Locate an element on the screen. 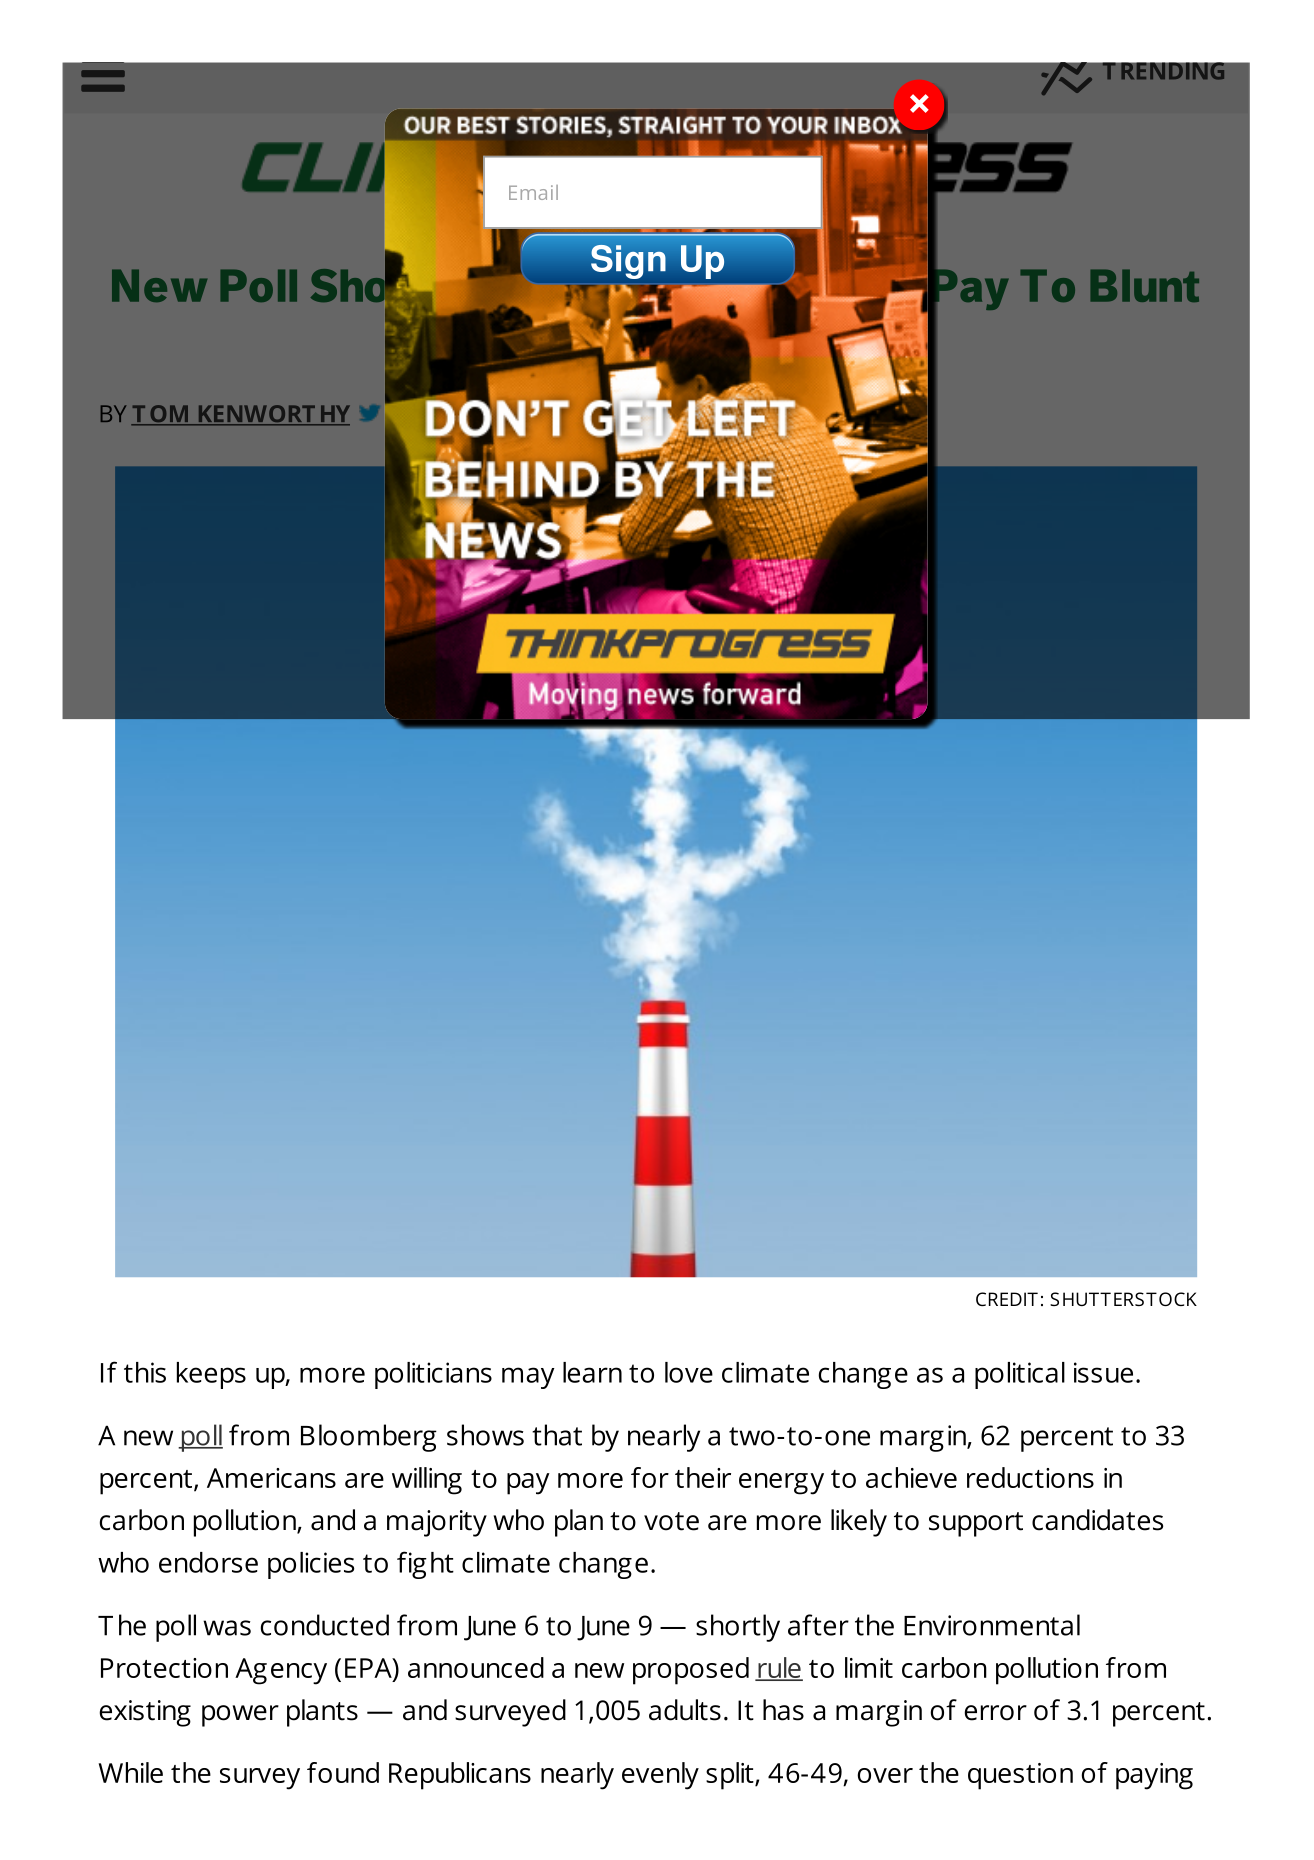  adults is located at coordinates (685, 1710).
